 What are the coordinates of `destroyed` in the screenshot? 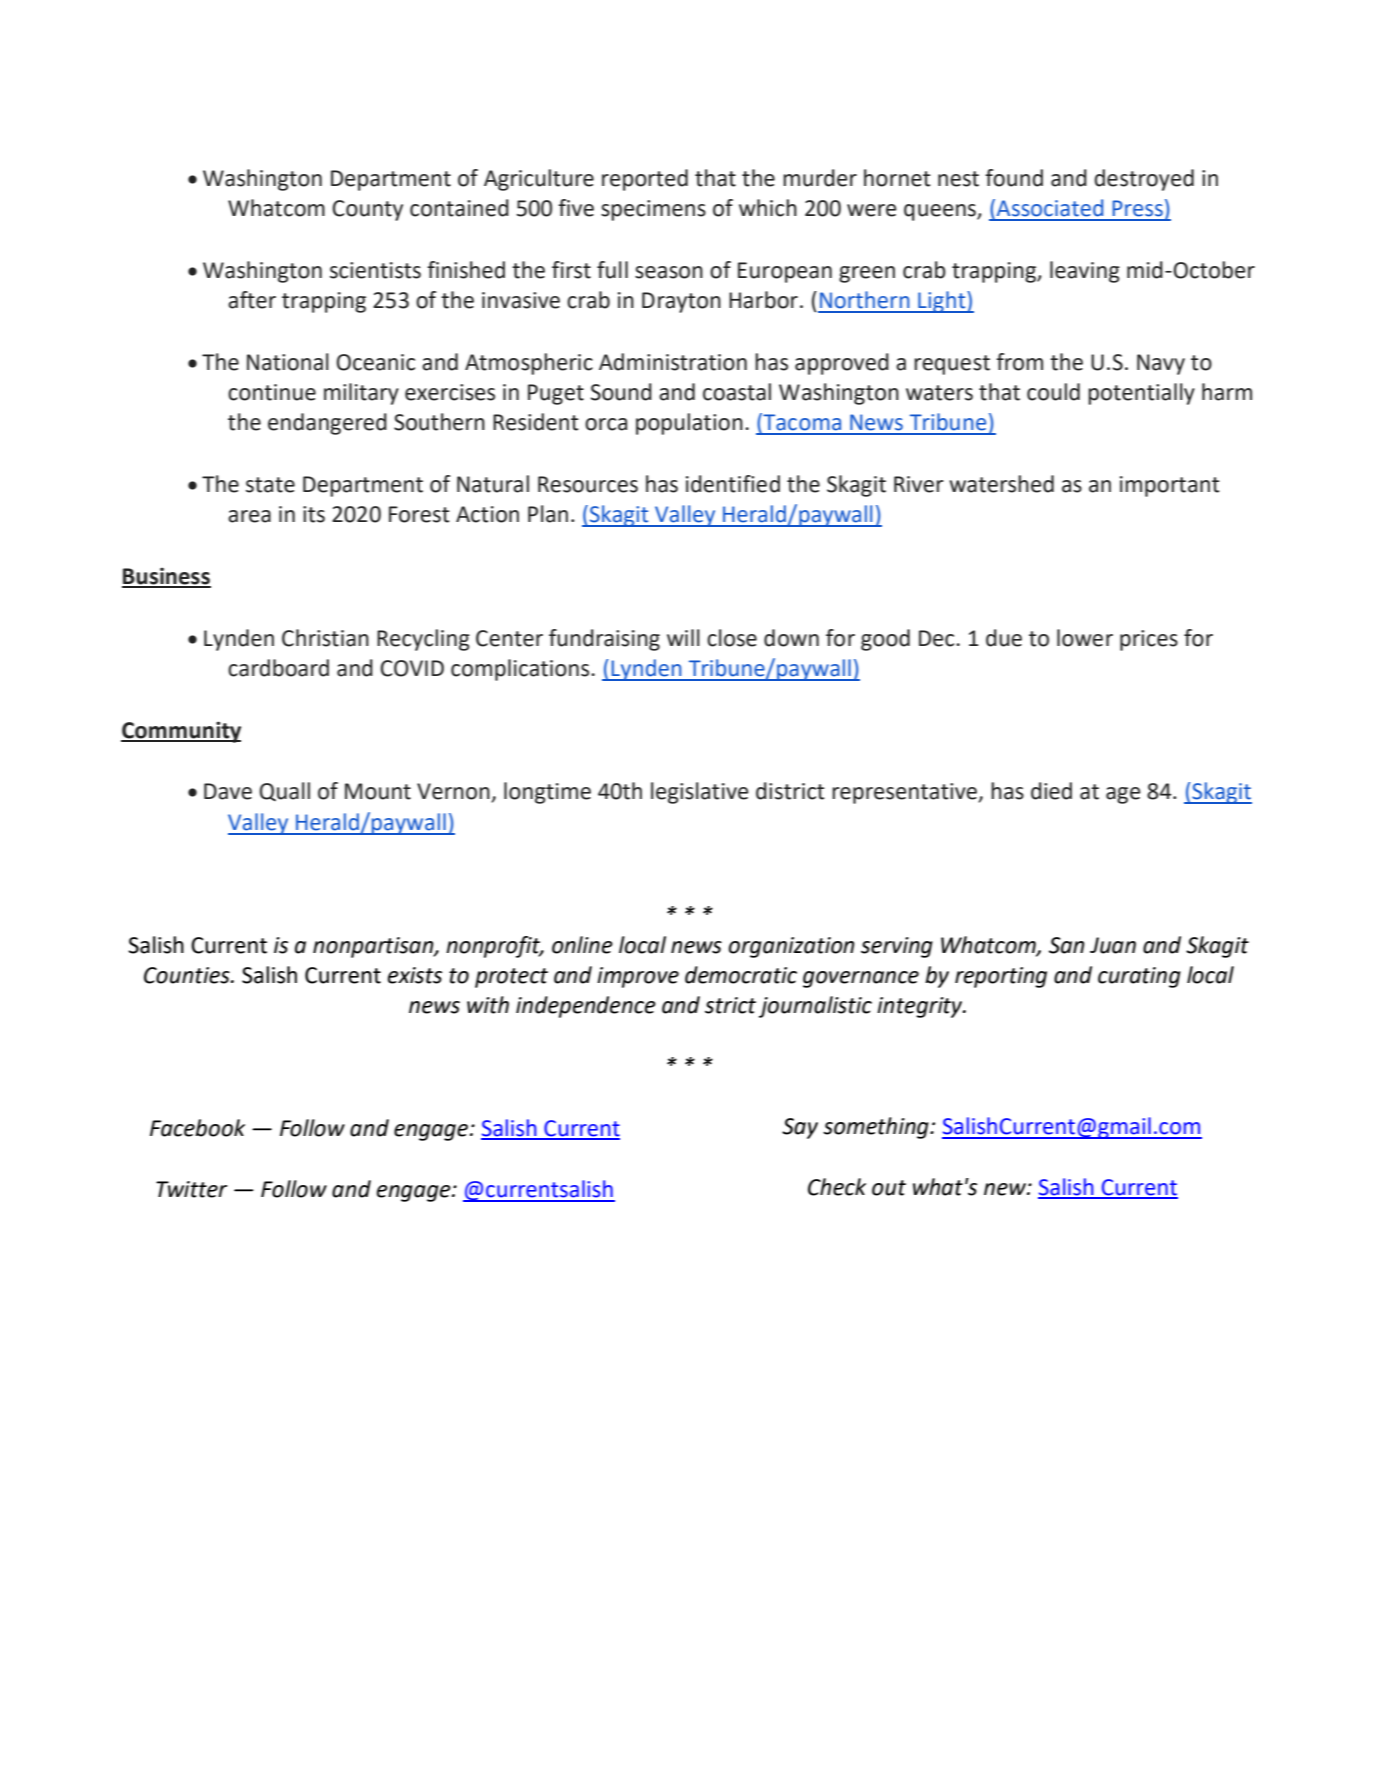 It's located at (1144, 180).
